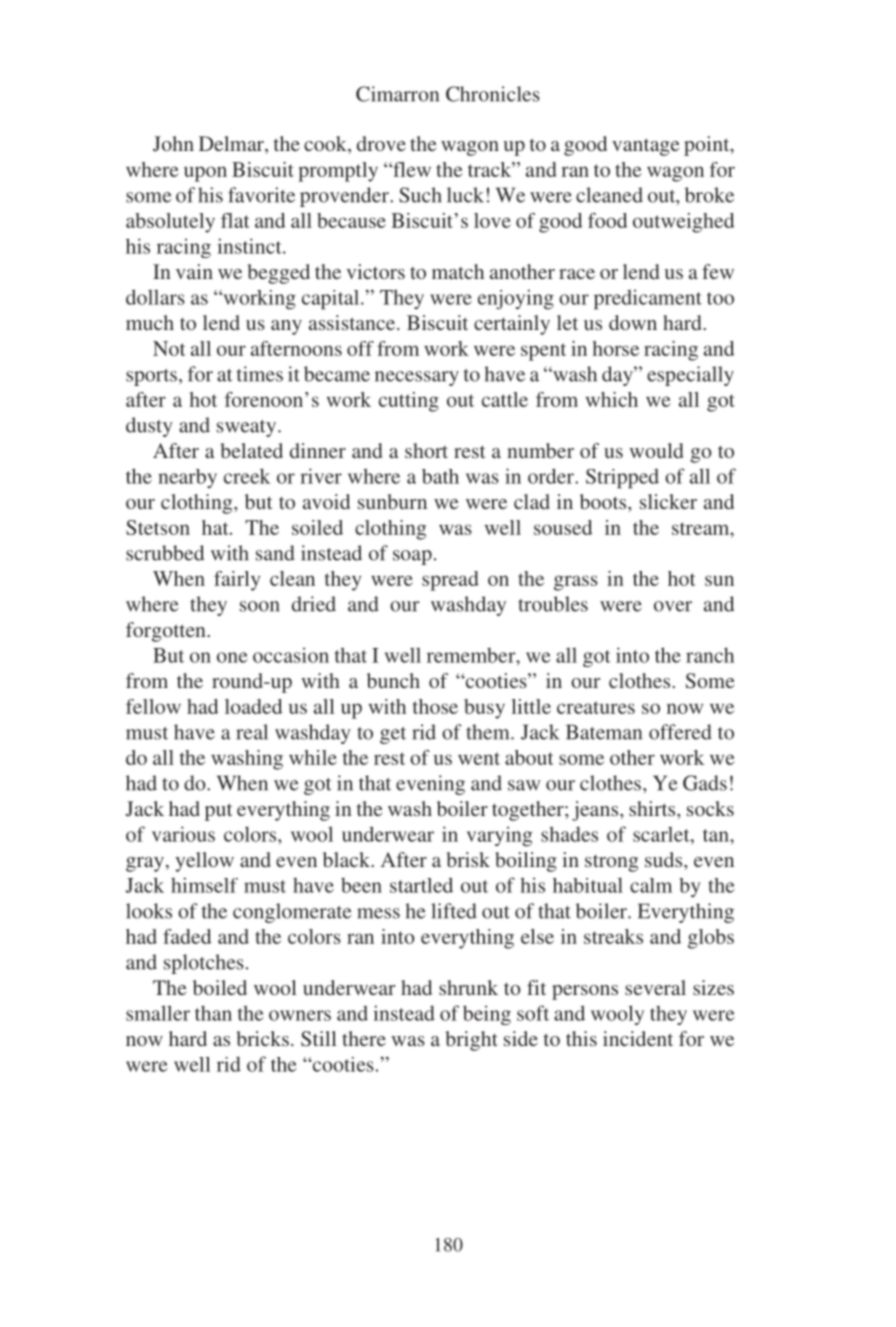 The height and width of the image is (1327, 896). What do you see at coordinates (213, 1013) in the image?
I see `than` at bounding box center [213, 1013].
